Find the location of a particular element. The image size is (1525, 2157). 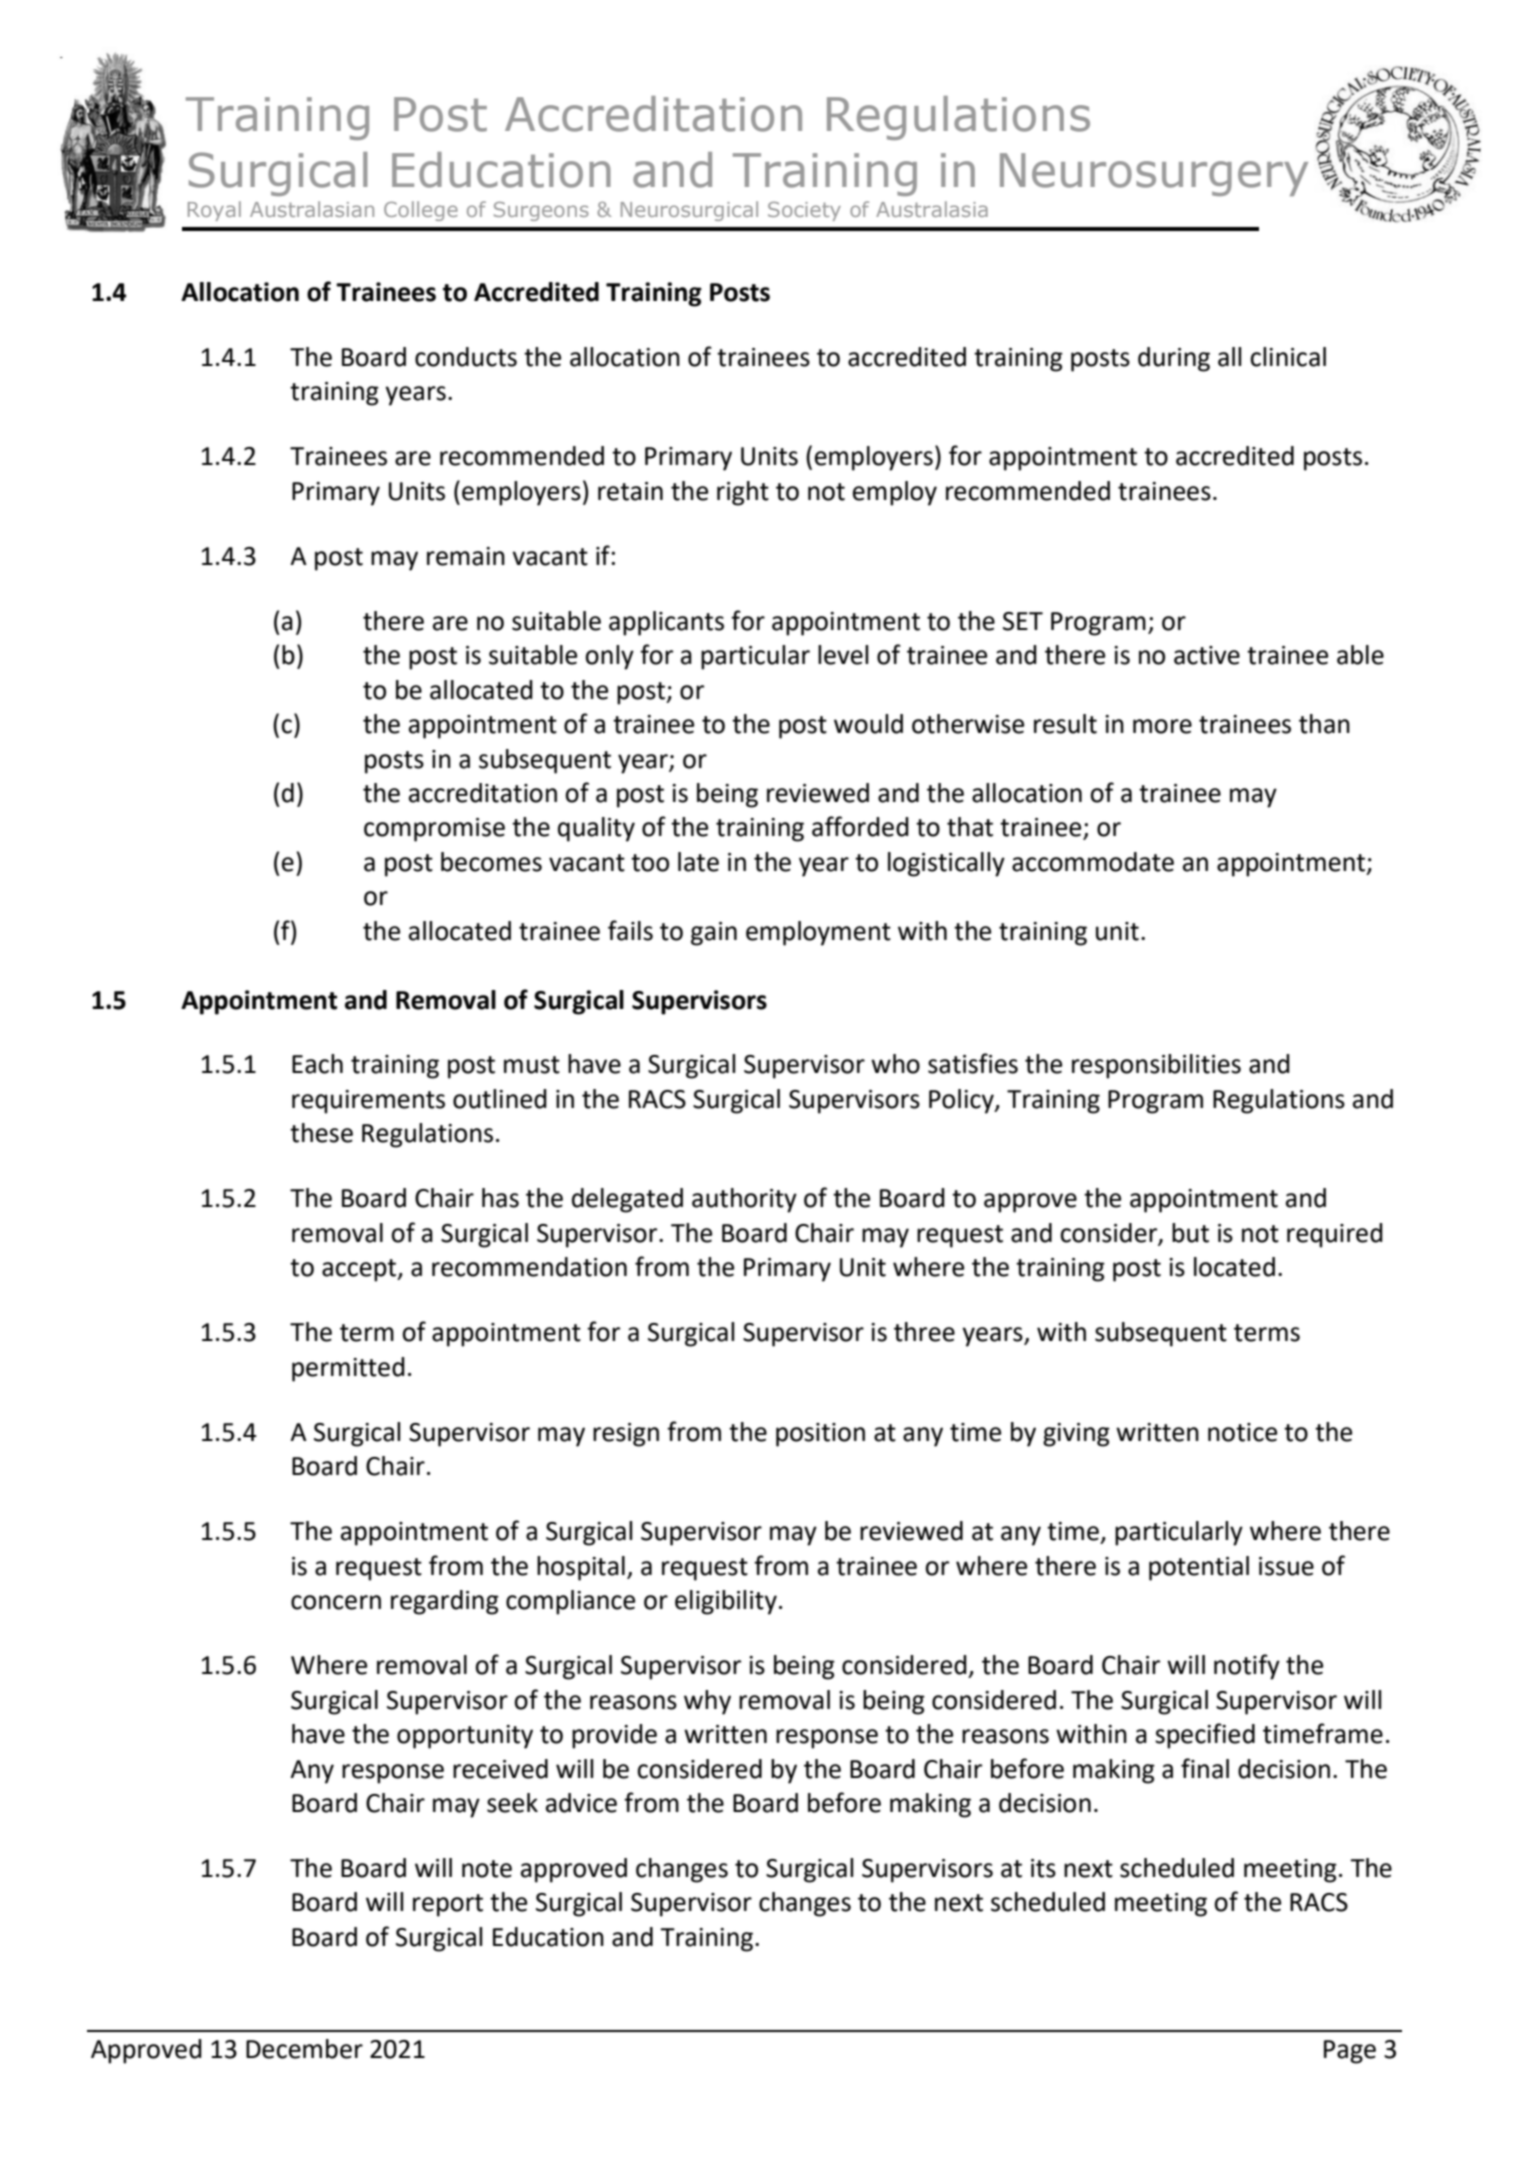

December is located at coordinates (304, 2049).
